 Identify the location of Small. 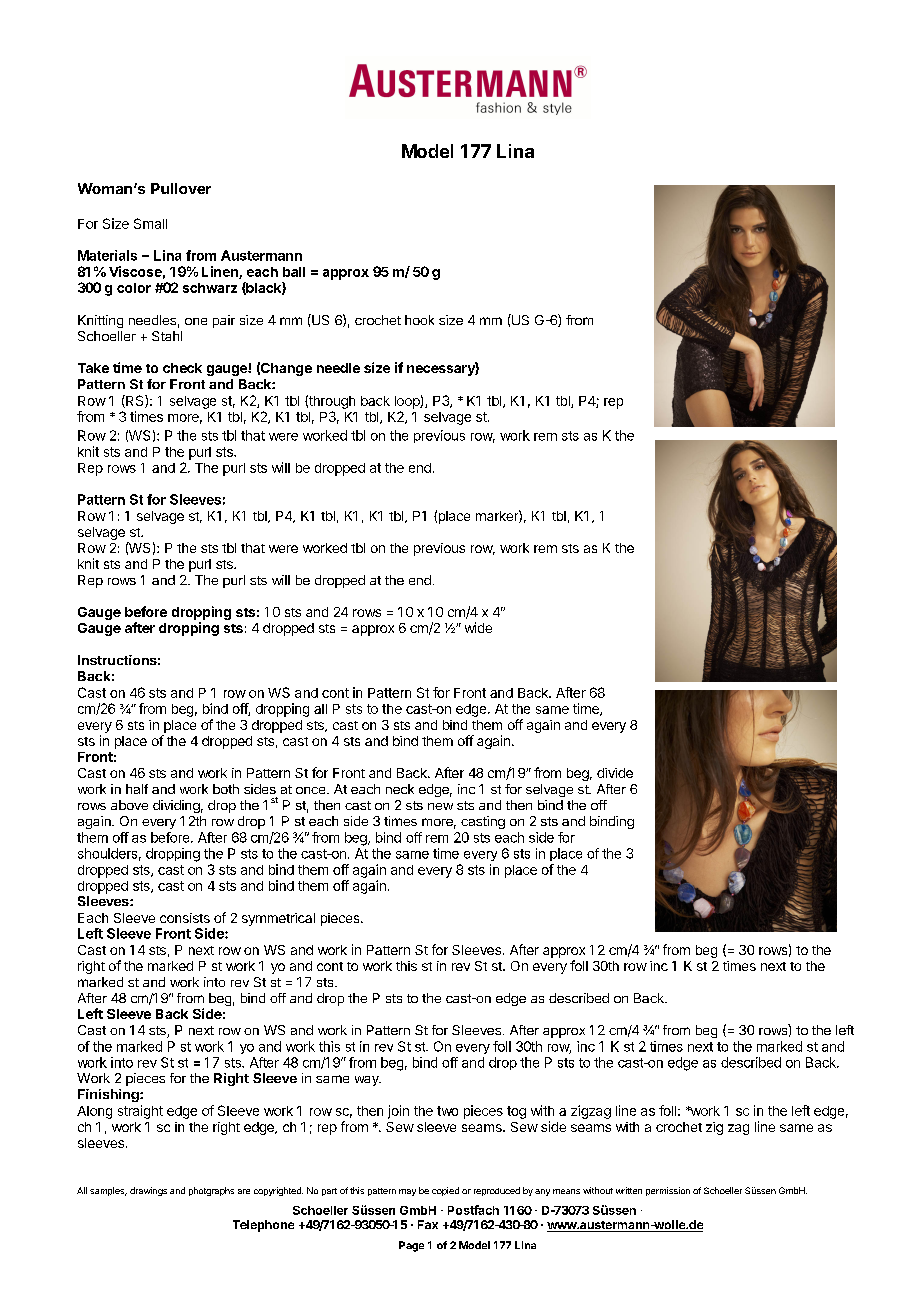
(150, 223).
